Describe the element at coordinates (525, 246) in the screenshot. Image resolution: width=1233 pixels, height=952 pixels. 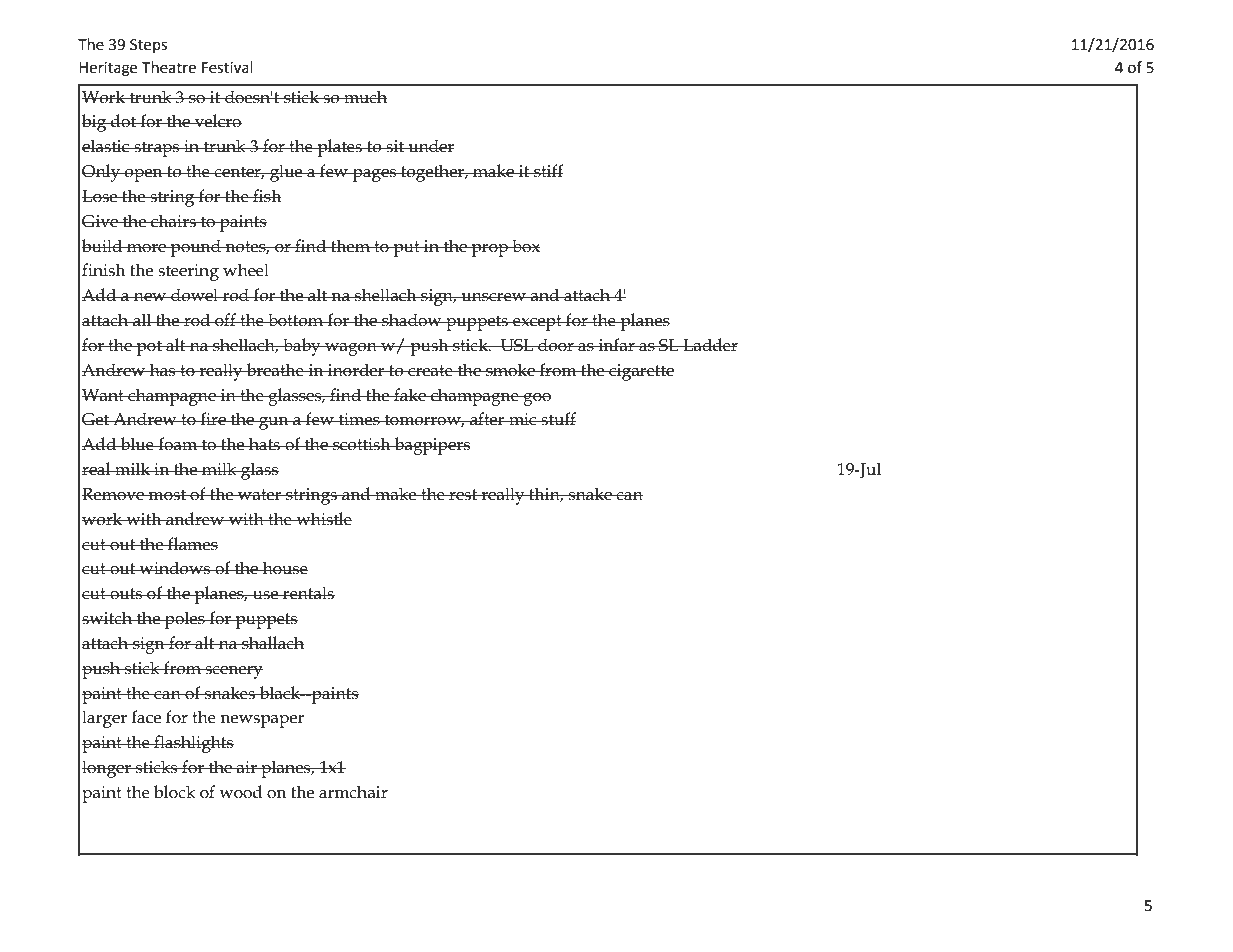
I see `box` at that location.
